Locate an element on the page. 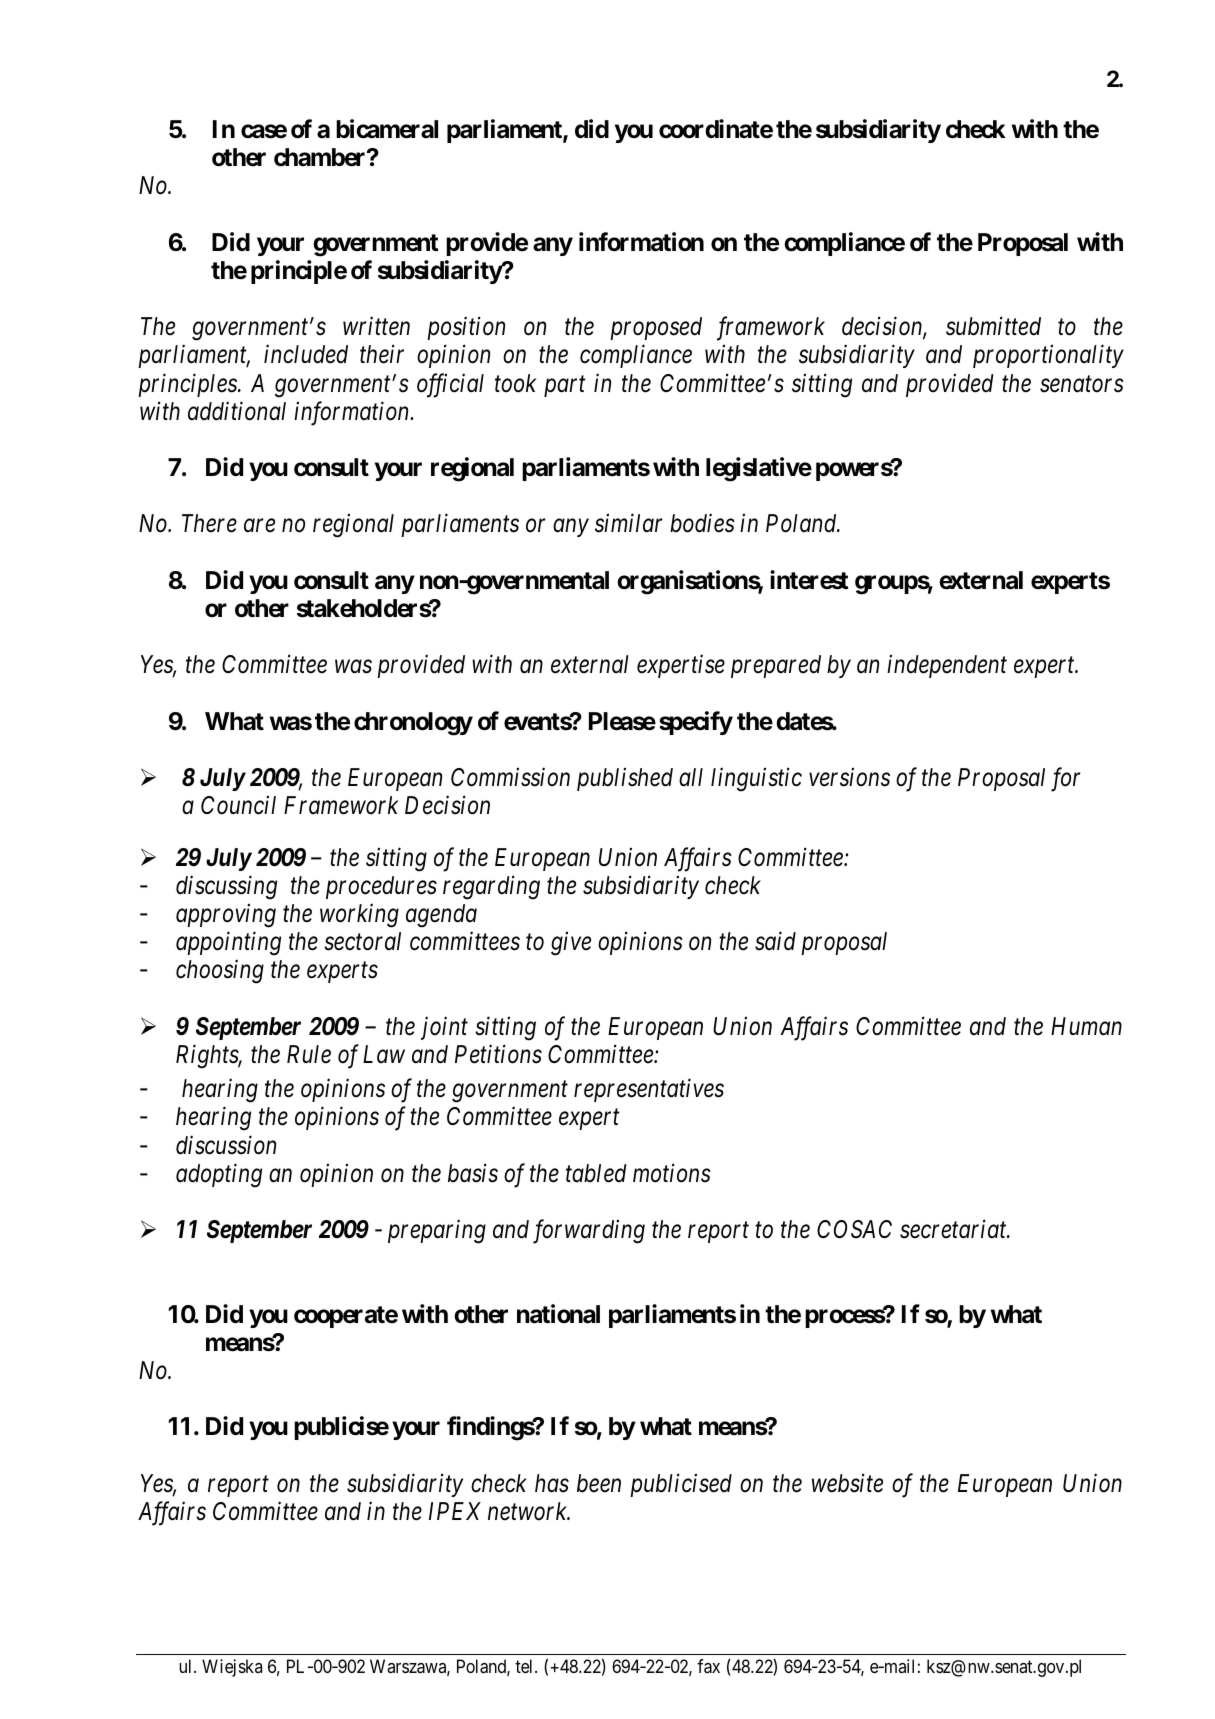 The width and height of the image is (1215, 1719). working is located at coordinates (359, 915).
